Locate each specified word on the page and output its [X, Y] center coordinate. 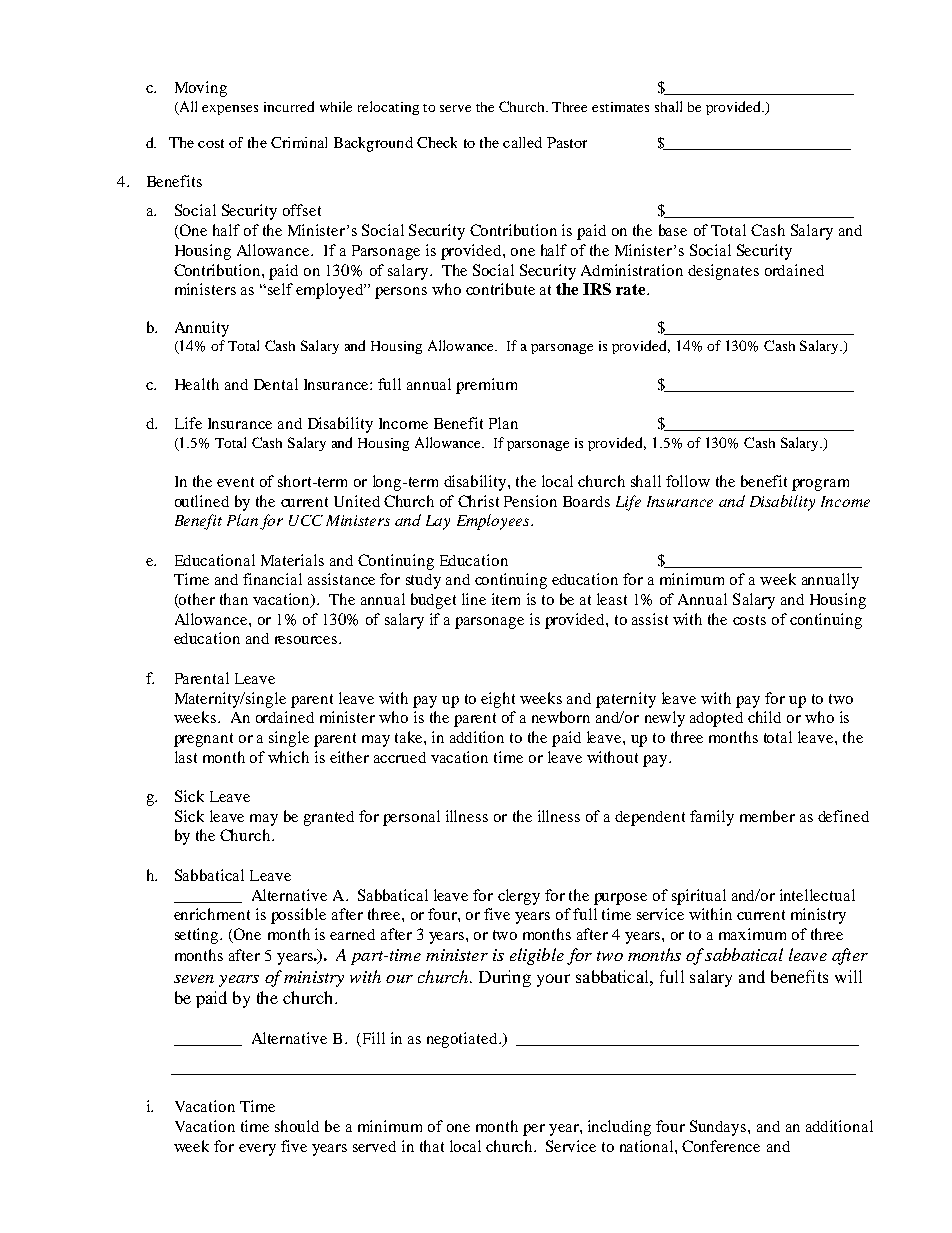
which [288, 757]
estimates [620, 107]
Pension [530, 501]
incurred [289, 106]
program [820, 485]
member [767, 816]
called [522, 142]
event [235, 482]
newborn [561, 717]
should [297, 1126]
